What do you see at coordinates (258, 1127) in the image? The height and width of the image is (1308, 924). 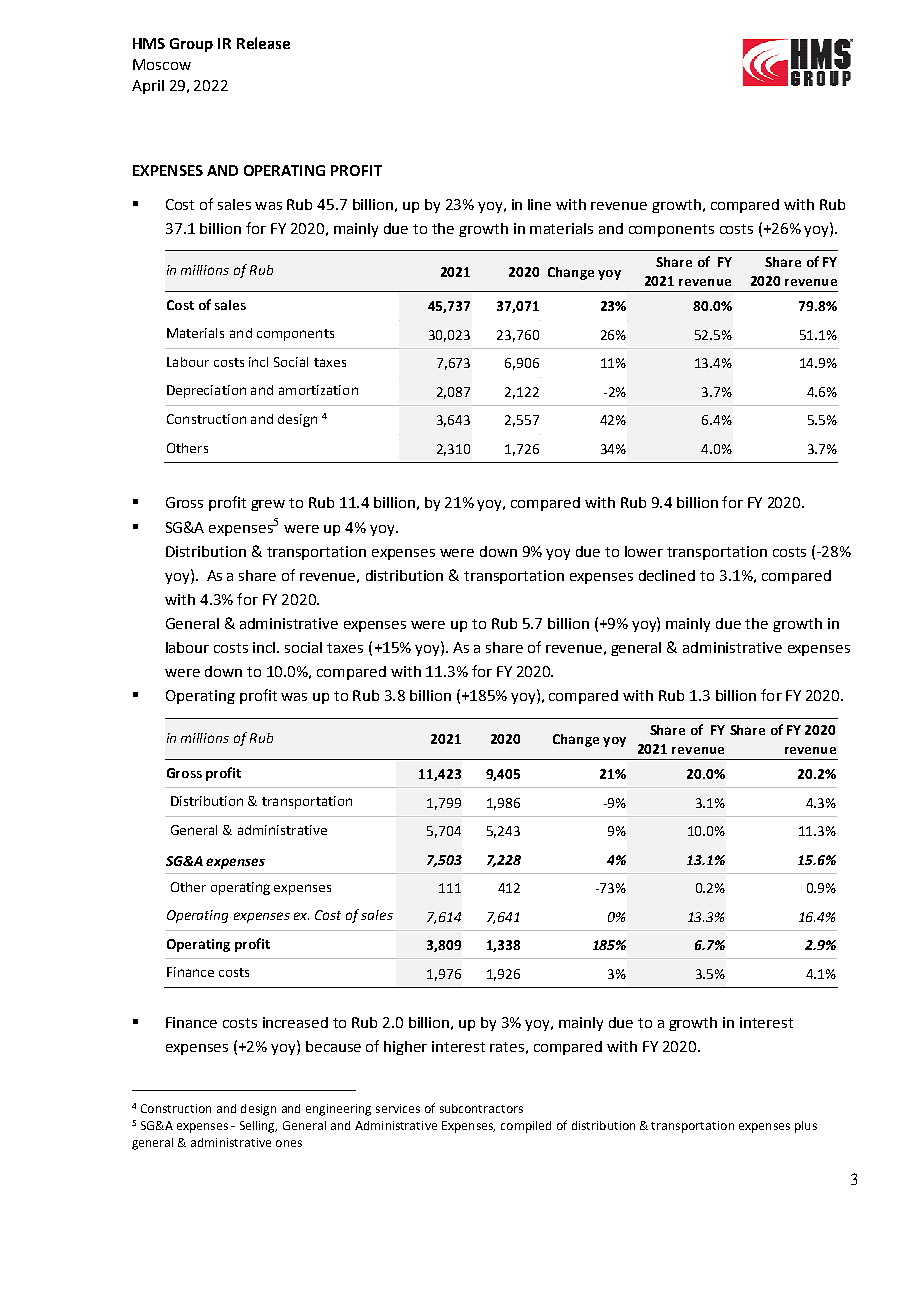 I see `Selling` at bounding box center [258, 1127].
